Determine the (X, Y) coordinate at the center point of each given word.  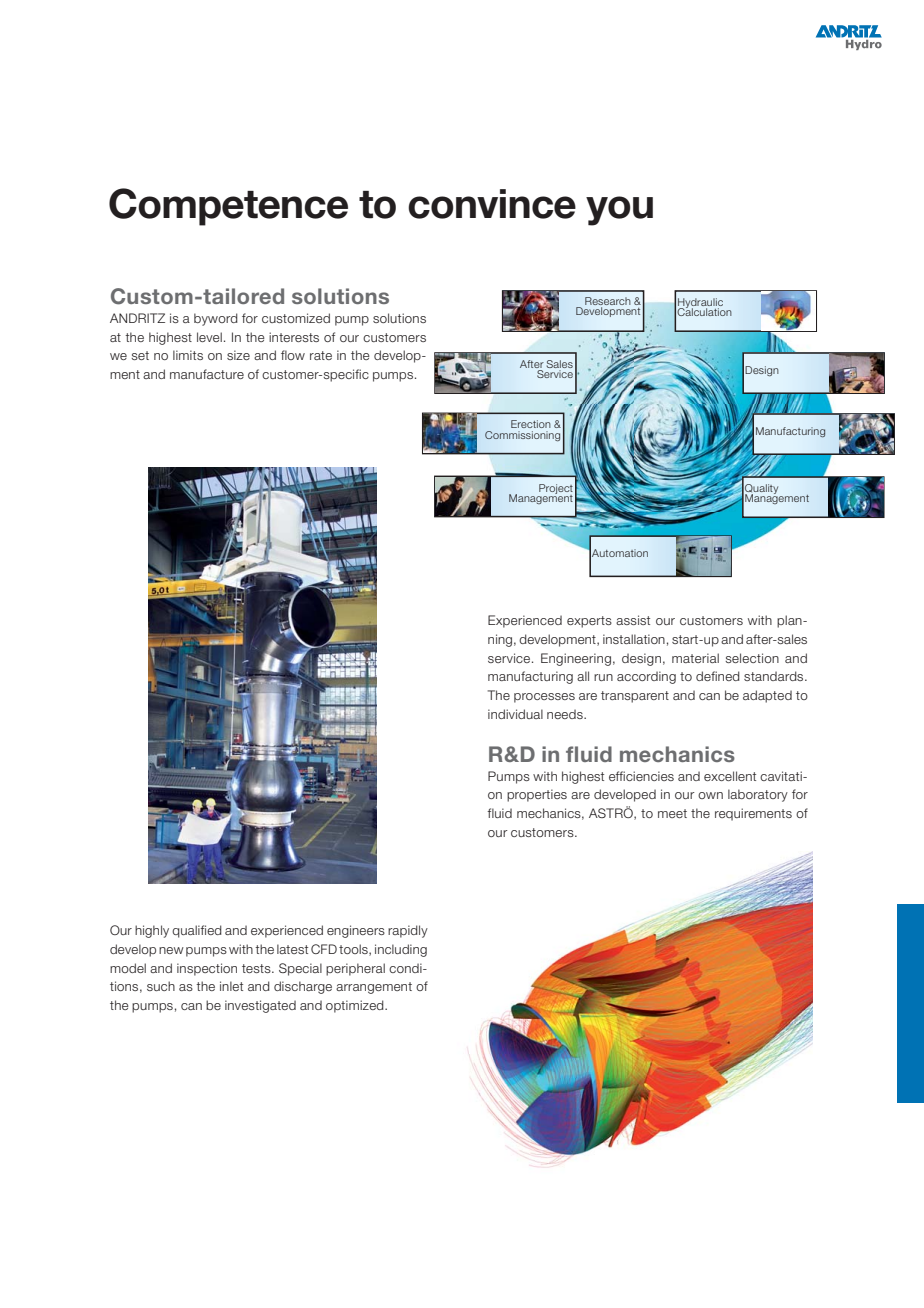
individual (515, 714)
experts (589, 622)
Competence (228, 207)
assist (633, 620)
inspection (207, 969)
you (619, 211)
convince (492, 204)
